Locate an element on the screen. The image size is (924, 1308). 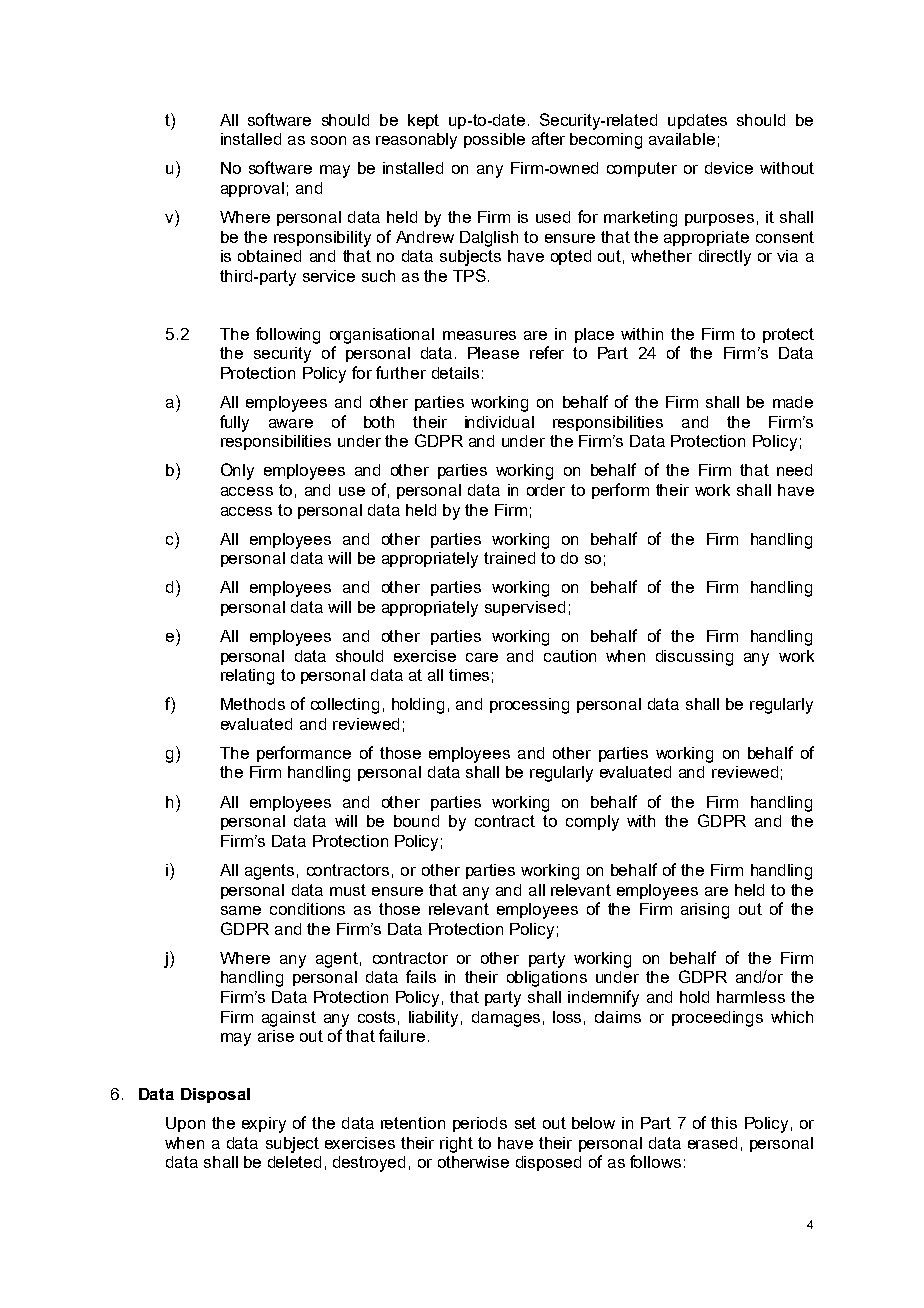
possible is located at coordinates (494, 140).
